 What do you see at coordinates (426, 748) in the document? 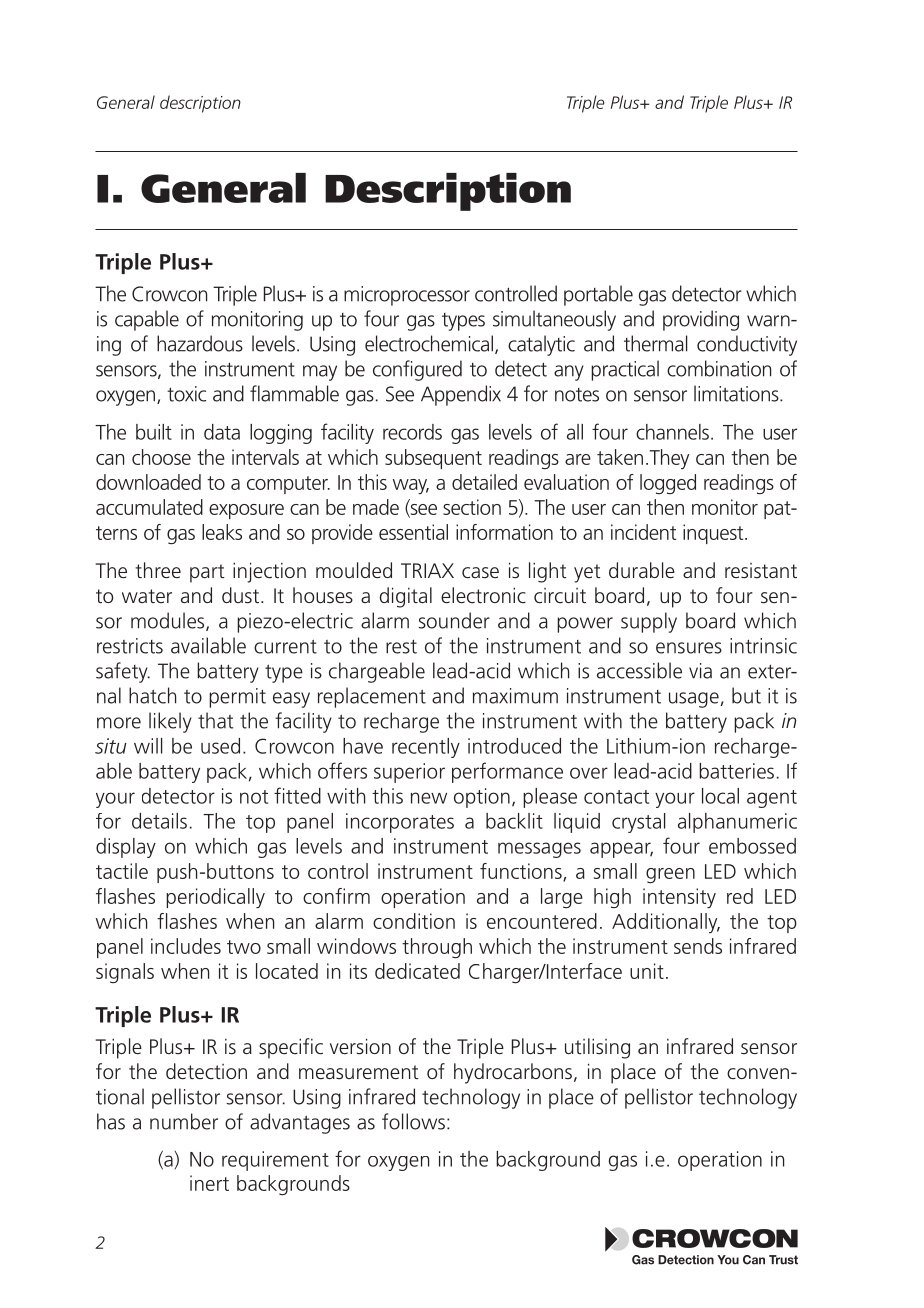
I see `recently` at bounding box center [426, 748].
